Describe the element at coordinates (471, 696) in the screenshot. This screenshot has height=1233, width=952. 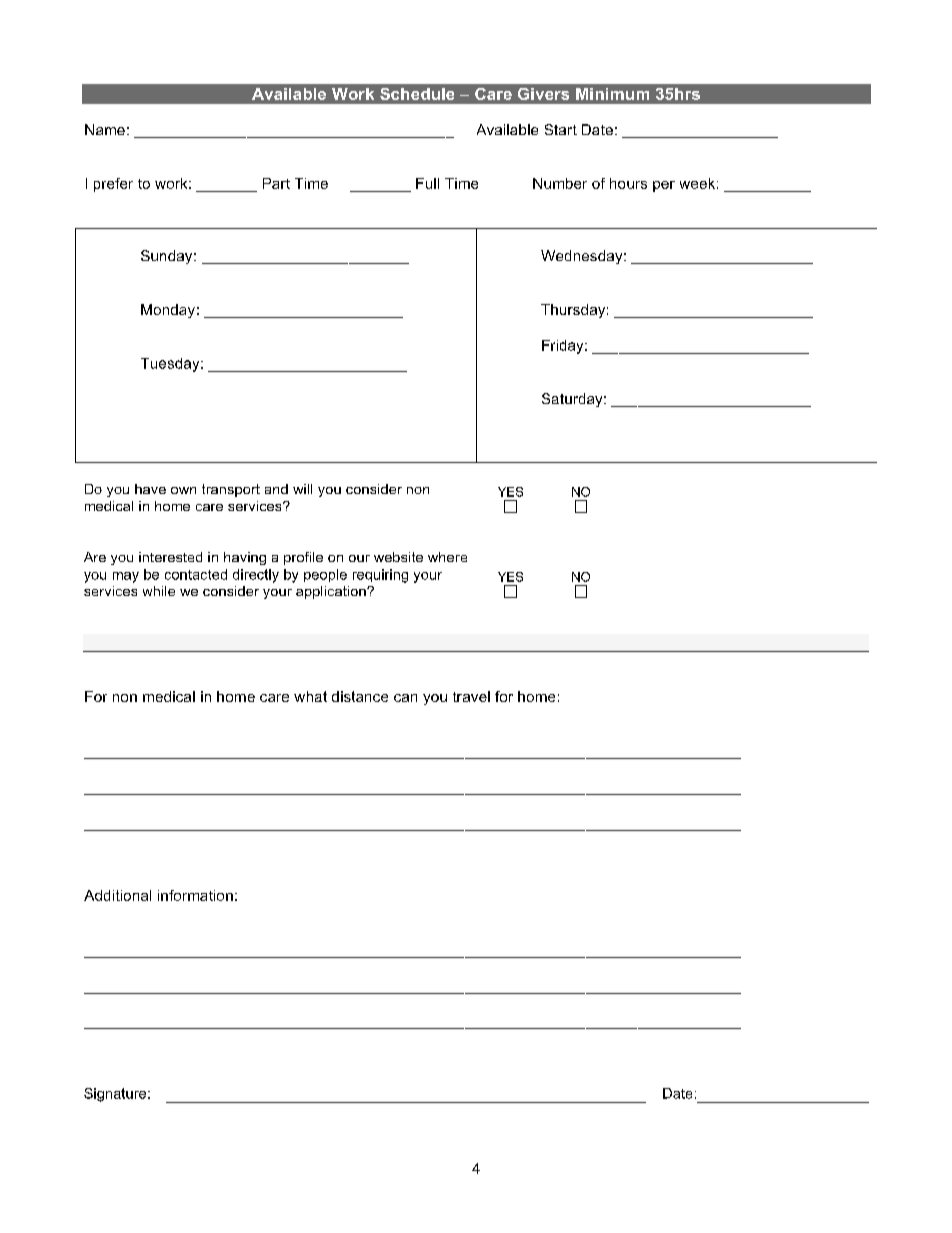
I see `travel` at that location.
